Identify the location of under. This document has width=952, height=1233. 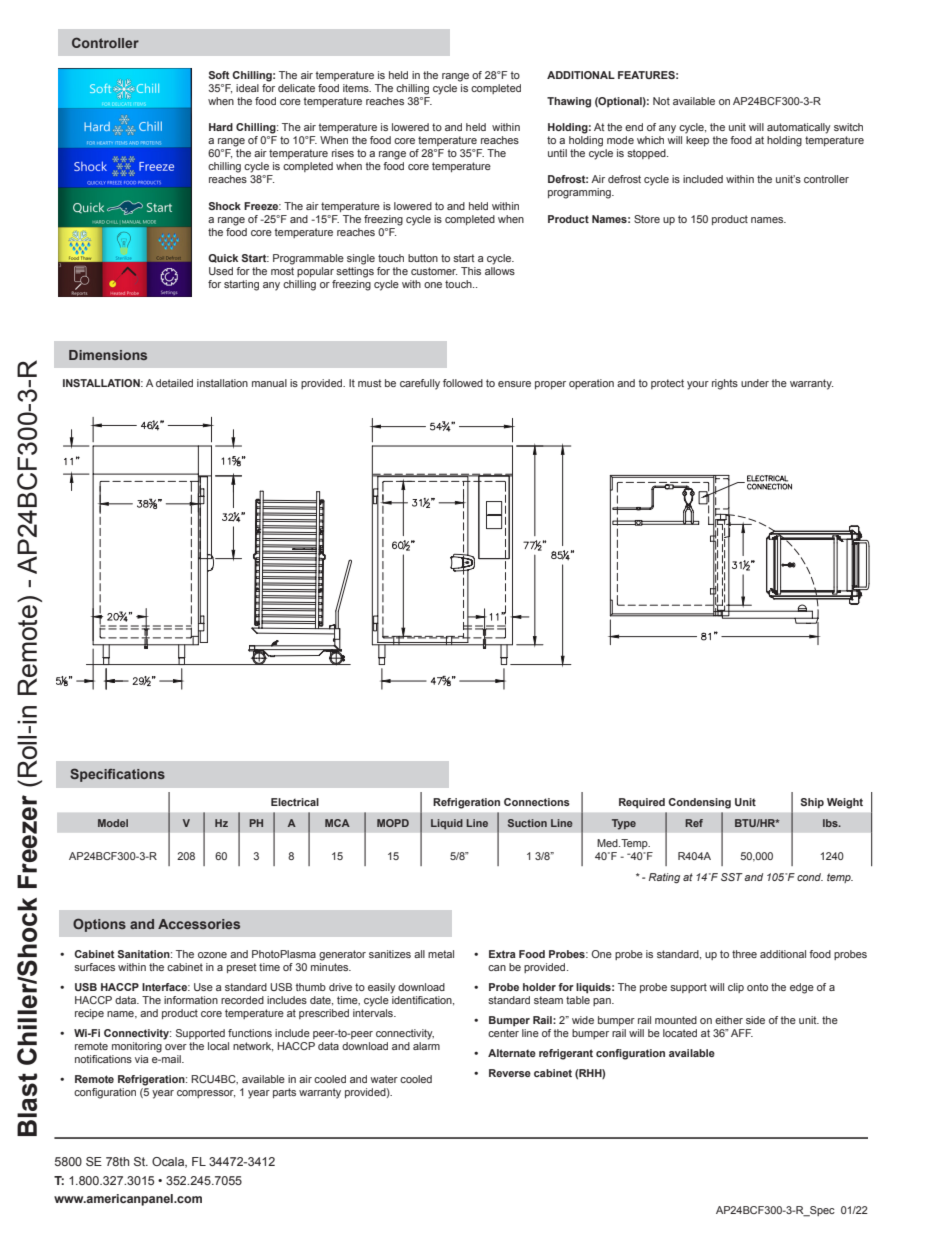
(755, 383).
